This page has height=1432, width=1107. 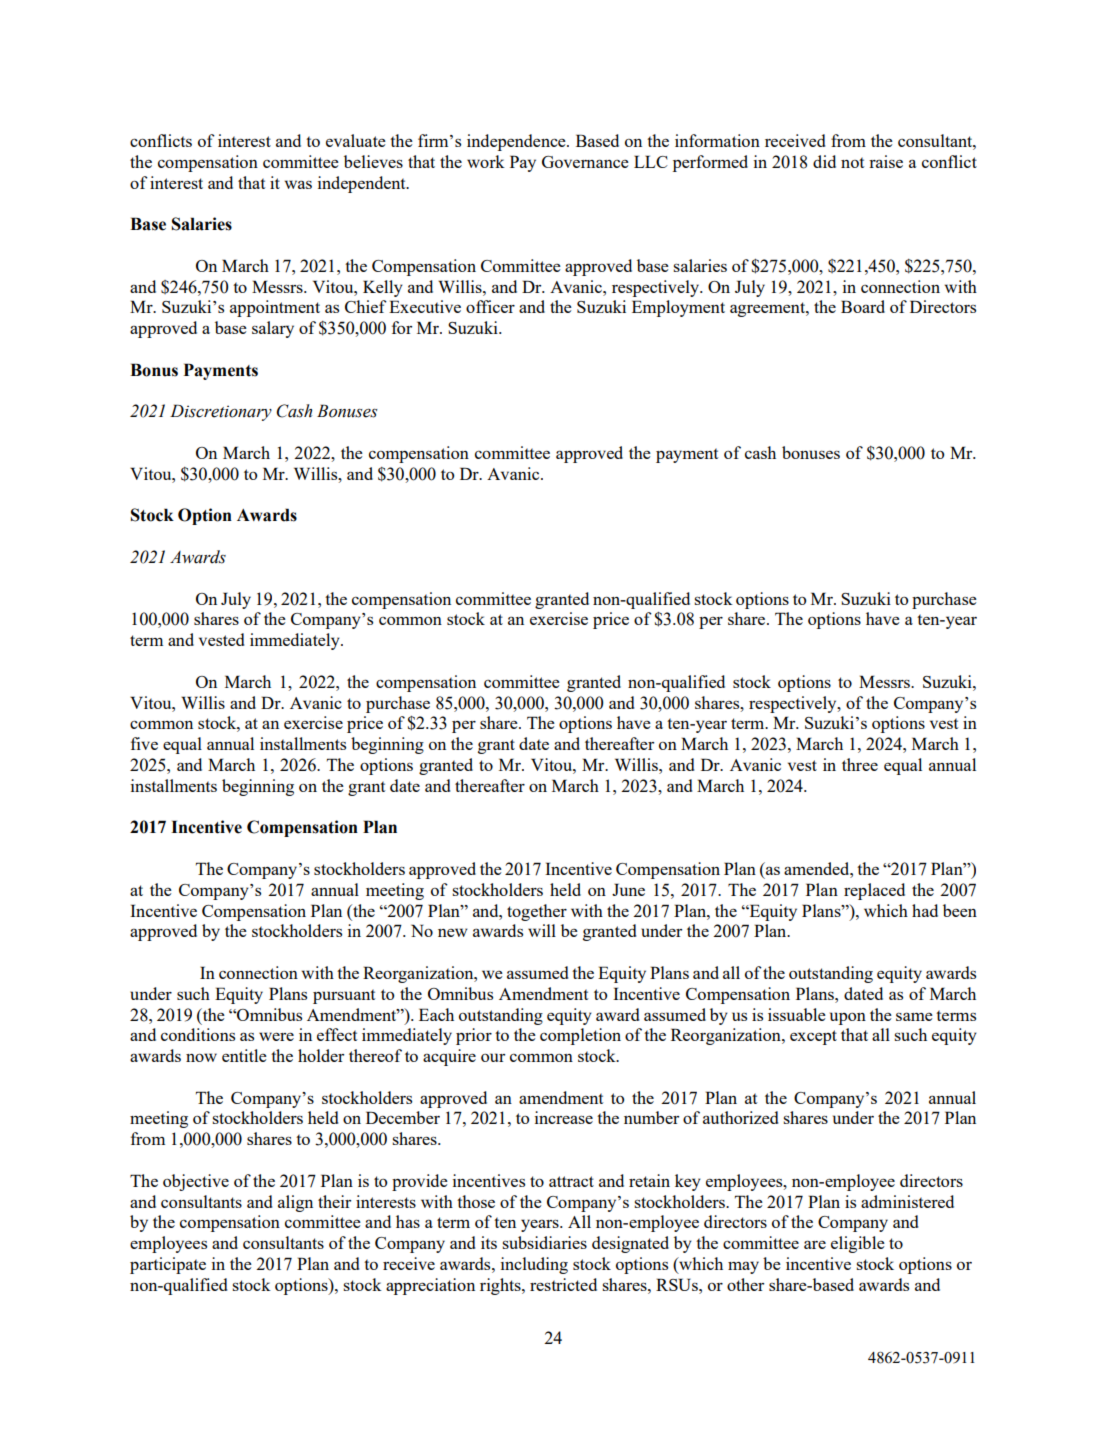 What do you see at coordinates (852, 162) in the page?
I see `not` at bounding box center [852, 162].
